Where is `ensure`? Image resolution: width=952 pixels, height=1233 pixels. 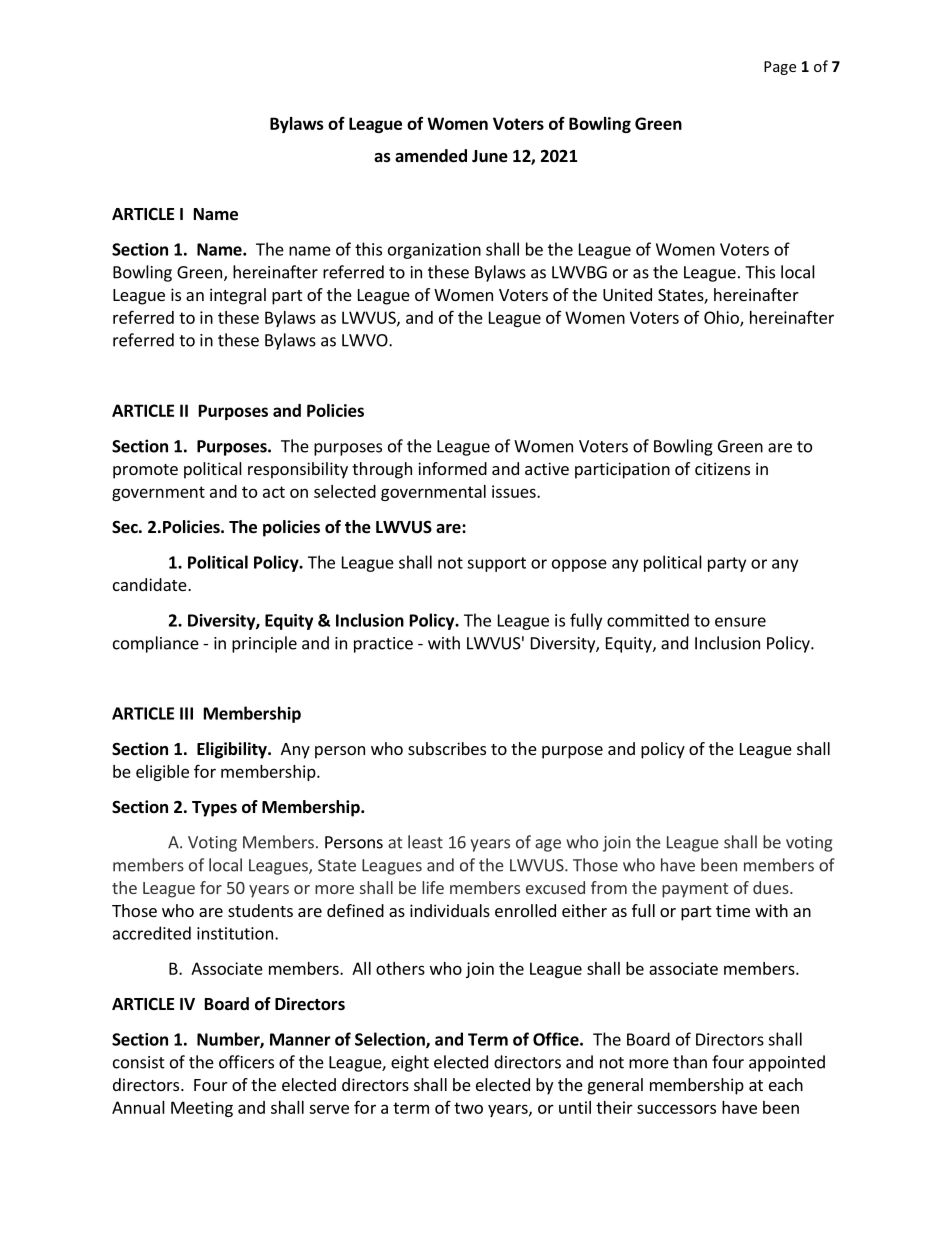 ensure is located at coordinates (740, 622).
